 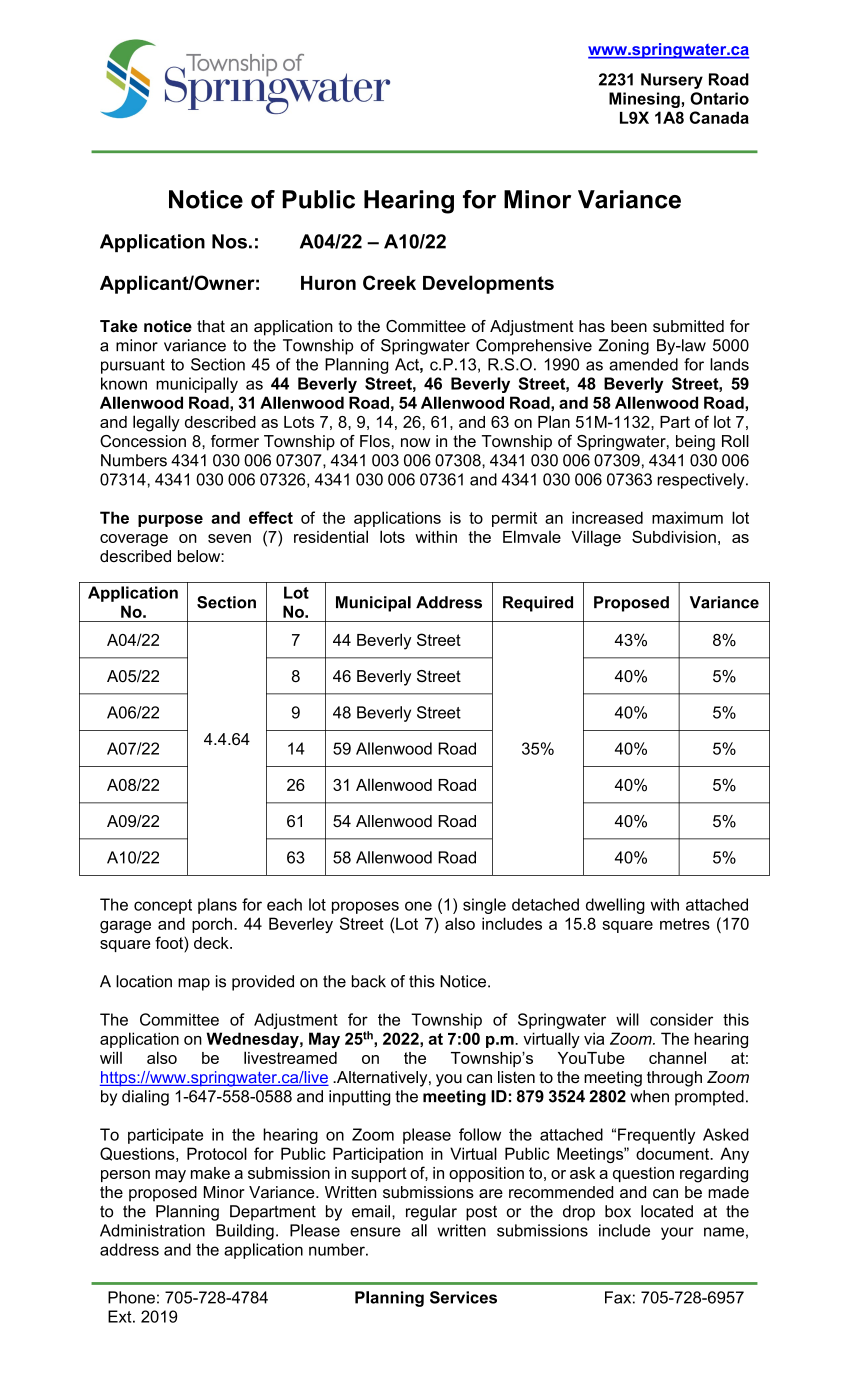 What do you see at coordinates (674, 536) in the screenshot?
I see `Subdivision` at bounding box center [674, 536].
